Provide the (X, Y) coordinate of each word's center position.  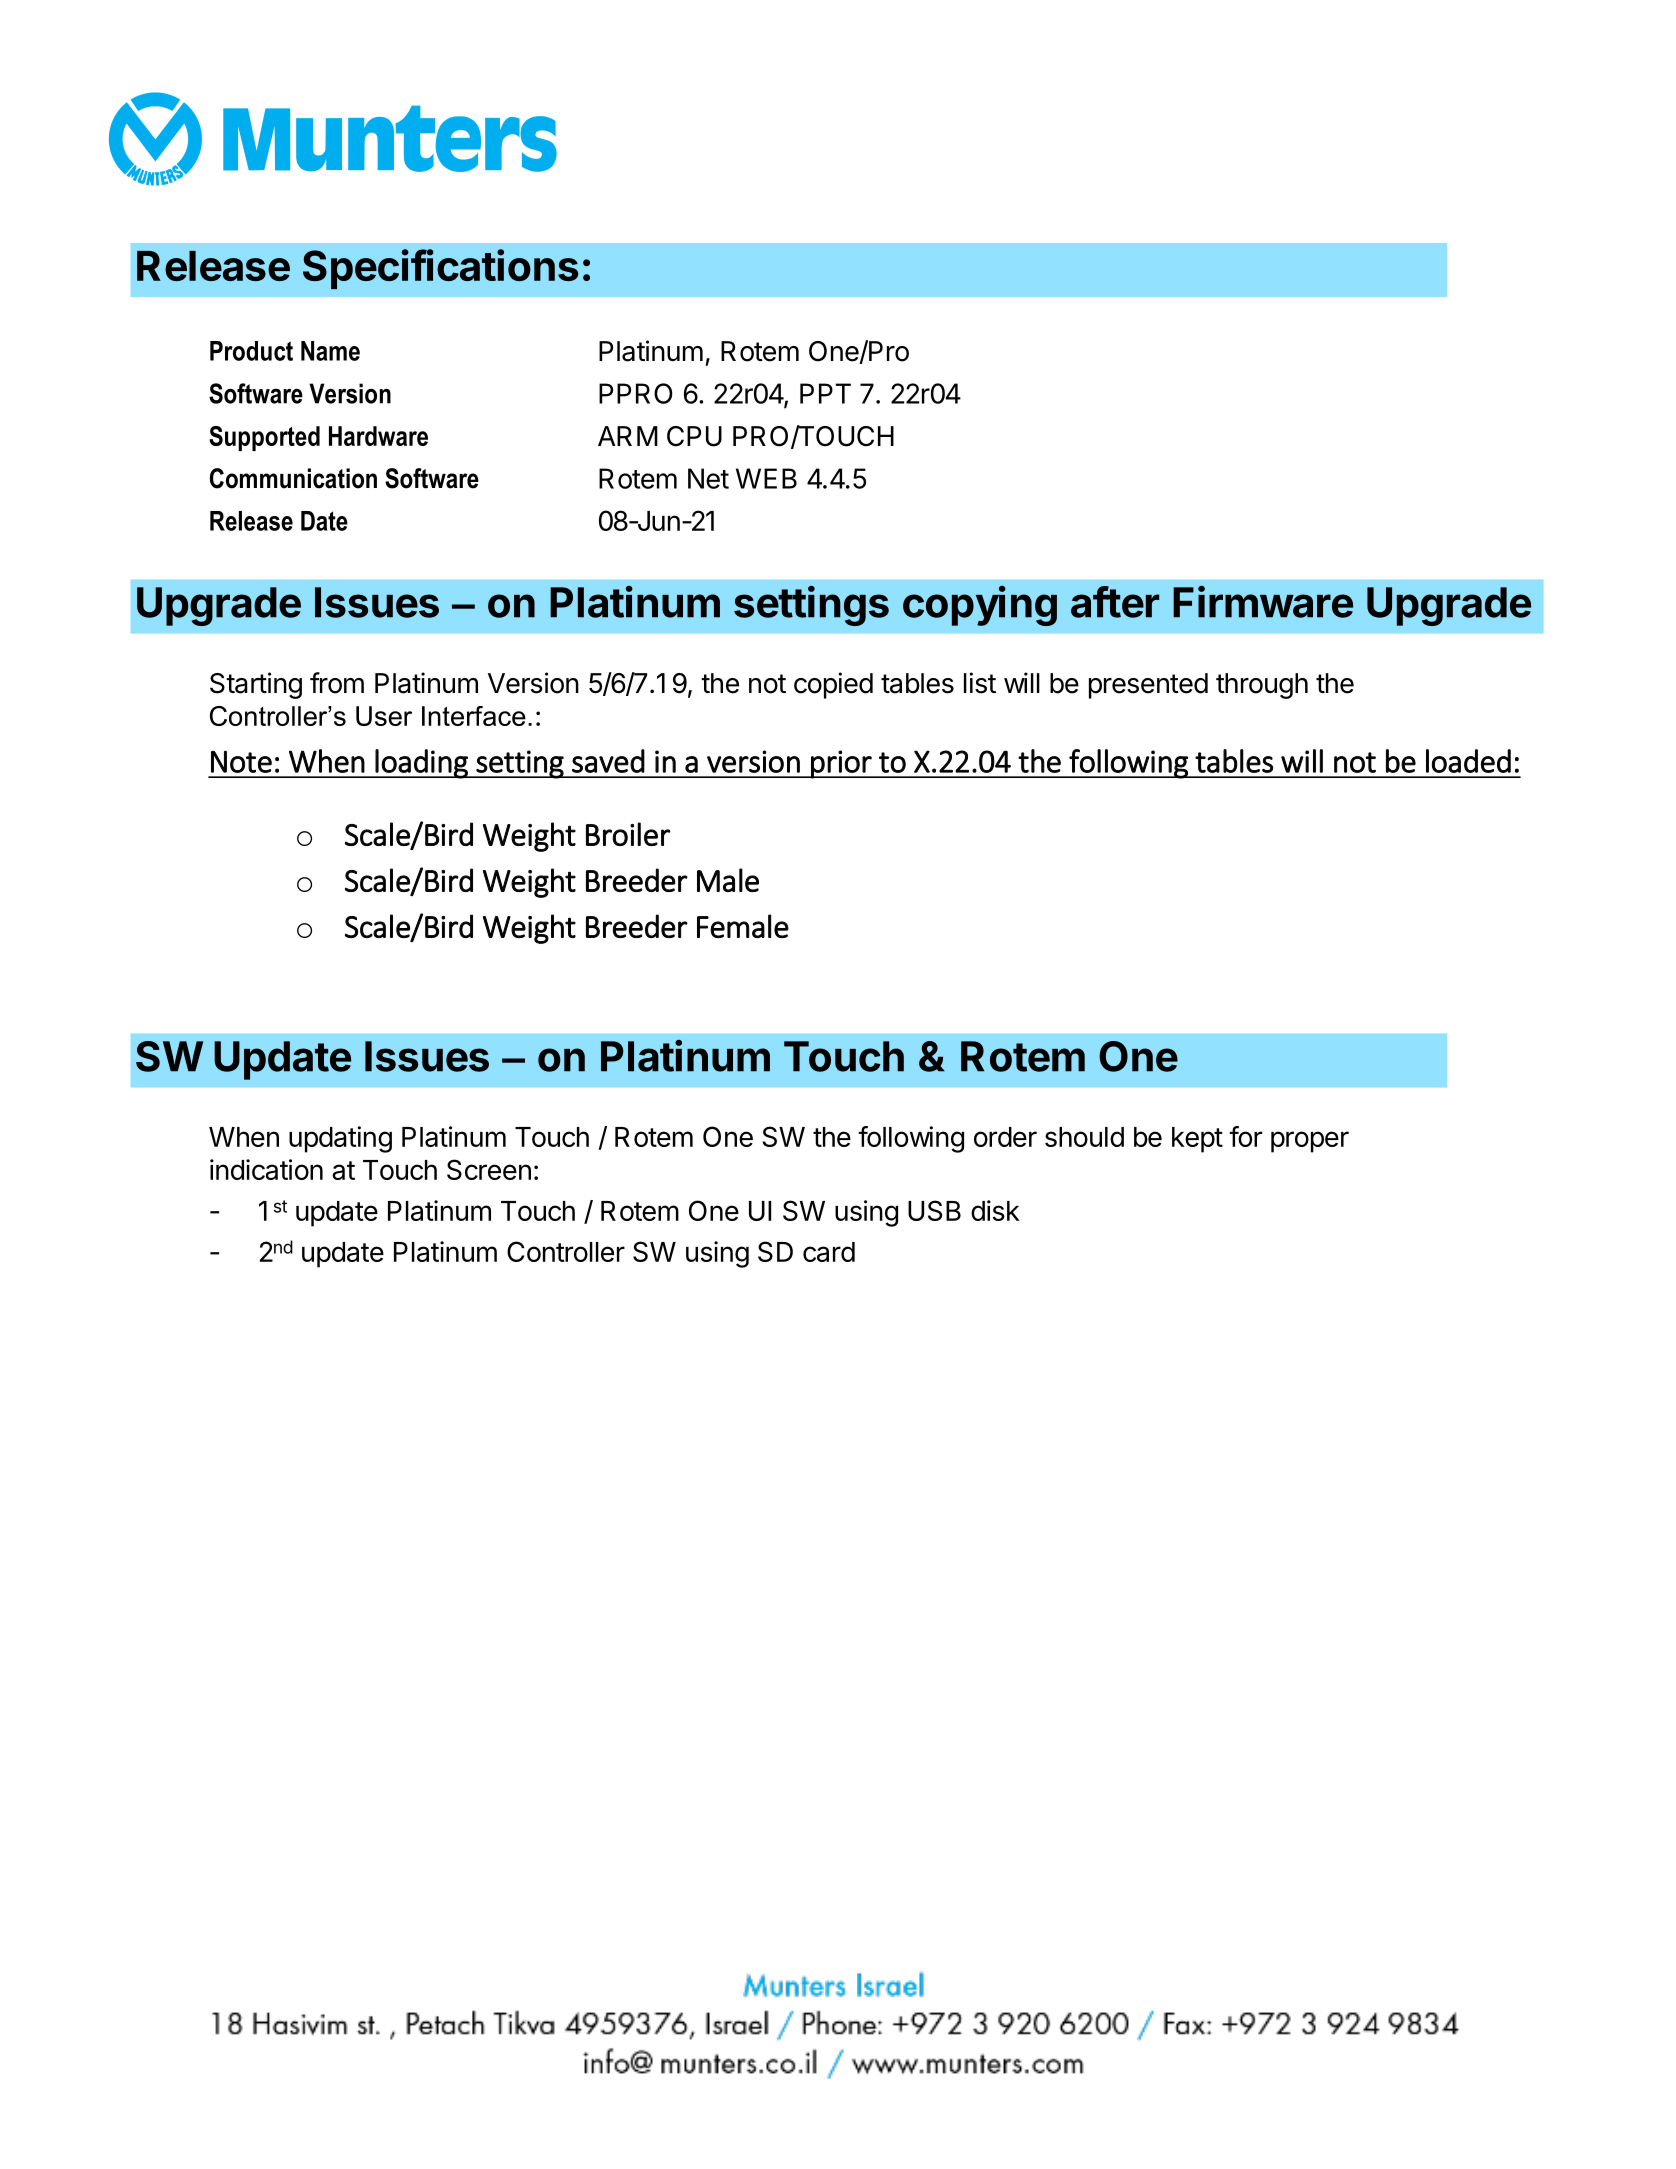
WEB (766, 478)
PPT (825, 393)
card (829, 1252)
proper (1310, 1142)
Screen (489, 1169)
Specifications (440, 269)
